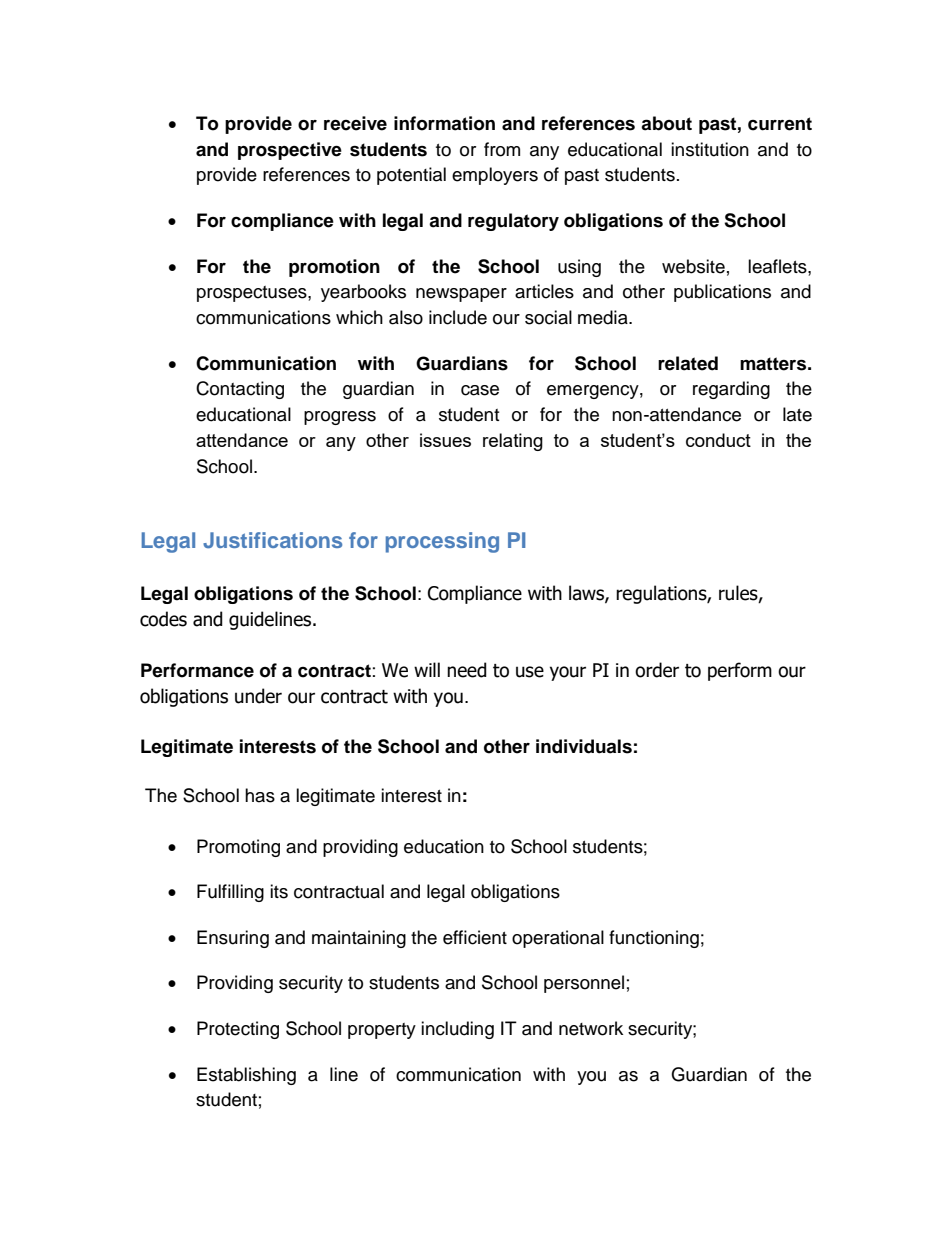 The height and width of the page is (1233, 952). Describe the element at coordinates (467, 670) in the page. I see `need` at that location.
